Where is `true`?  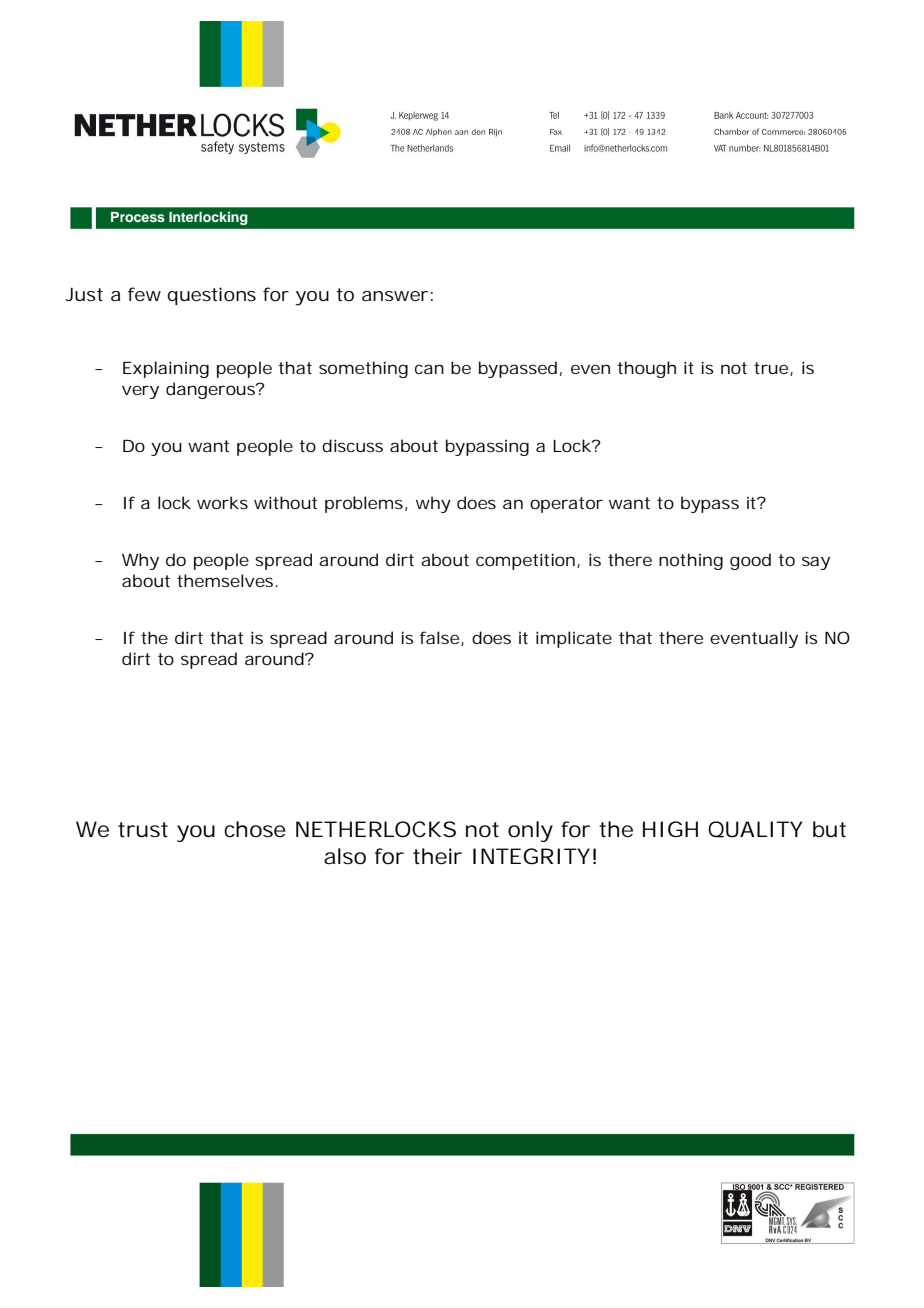
true is located at coordinates (771, 368).
